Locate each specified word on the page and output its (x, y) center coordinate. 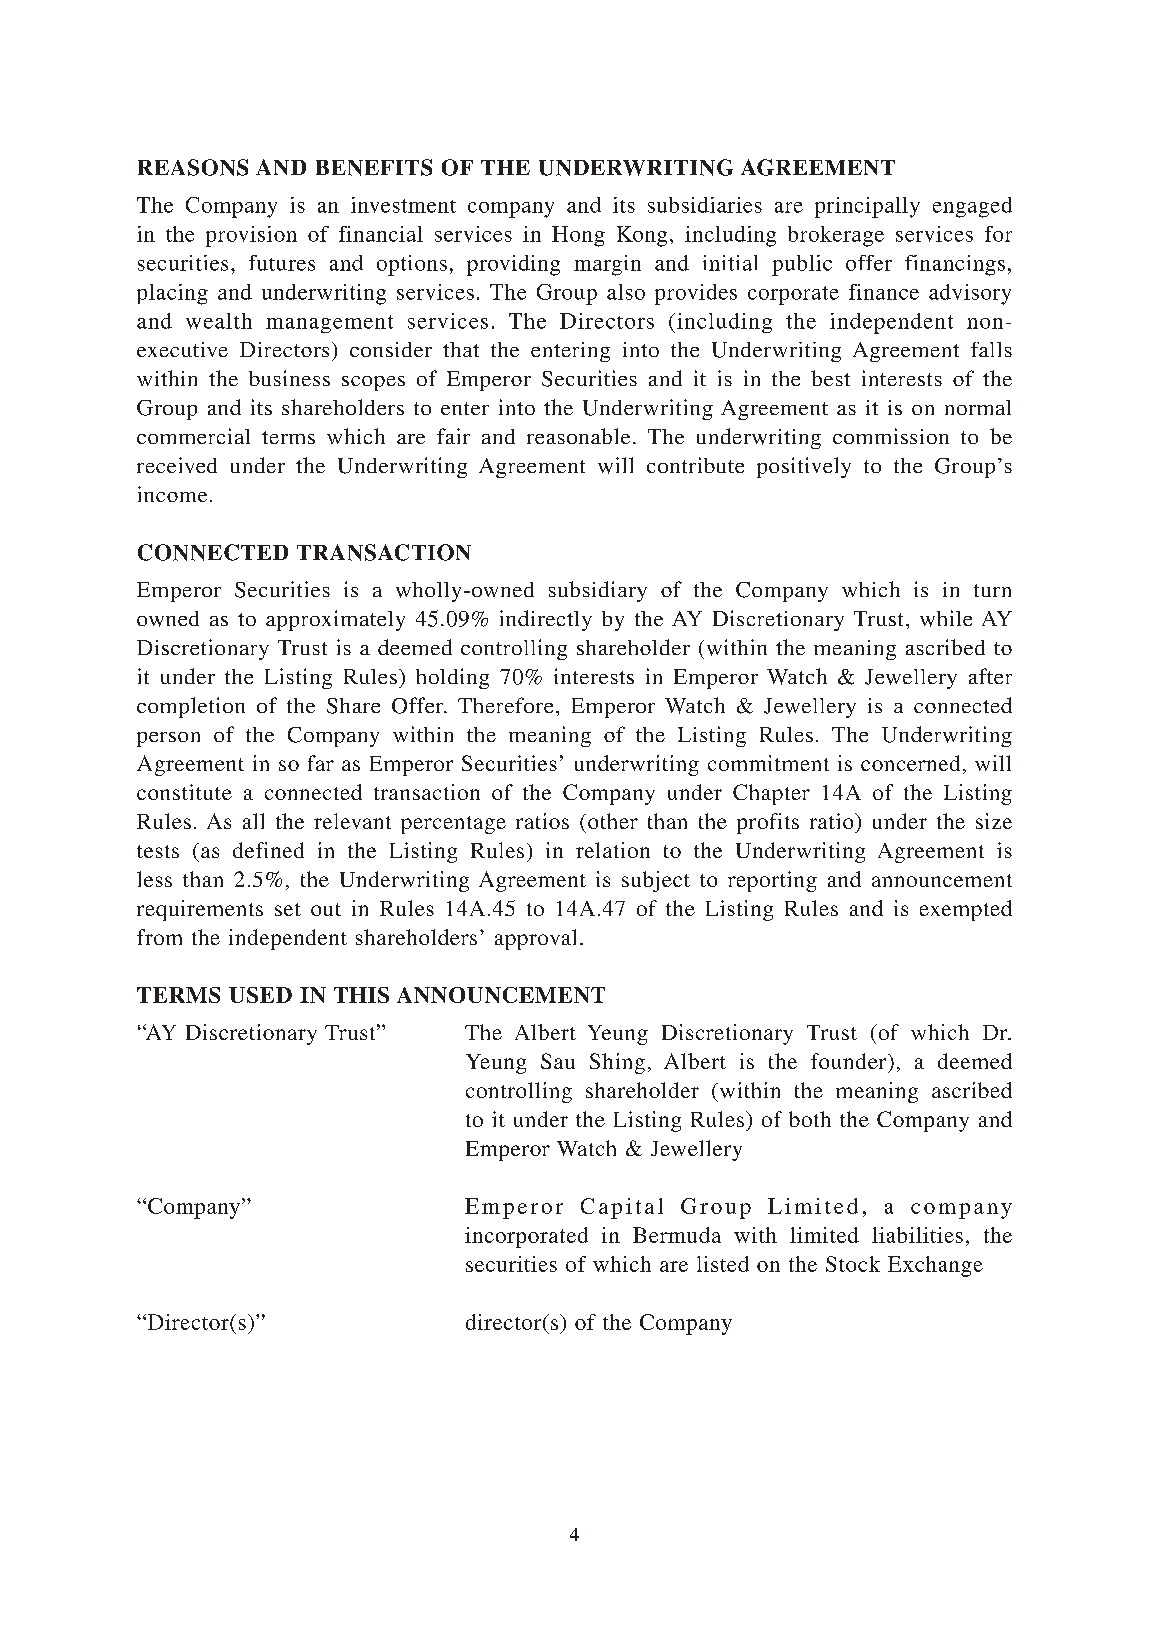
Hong (578, 236)
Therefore (505, 705)
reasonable (578, 436)
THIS (361, 995)
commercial (193, 436)
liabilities (917, 1235)
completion (191, 707)
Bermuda (677, 1235)
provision (251, 236)
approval (535, 939)
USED (260, 995)
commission (891, 436)
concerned (910, 763)
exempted (966, 910)
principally (867, 207)
